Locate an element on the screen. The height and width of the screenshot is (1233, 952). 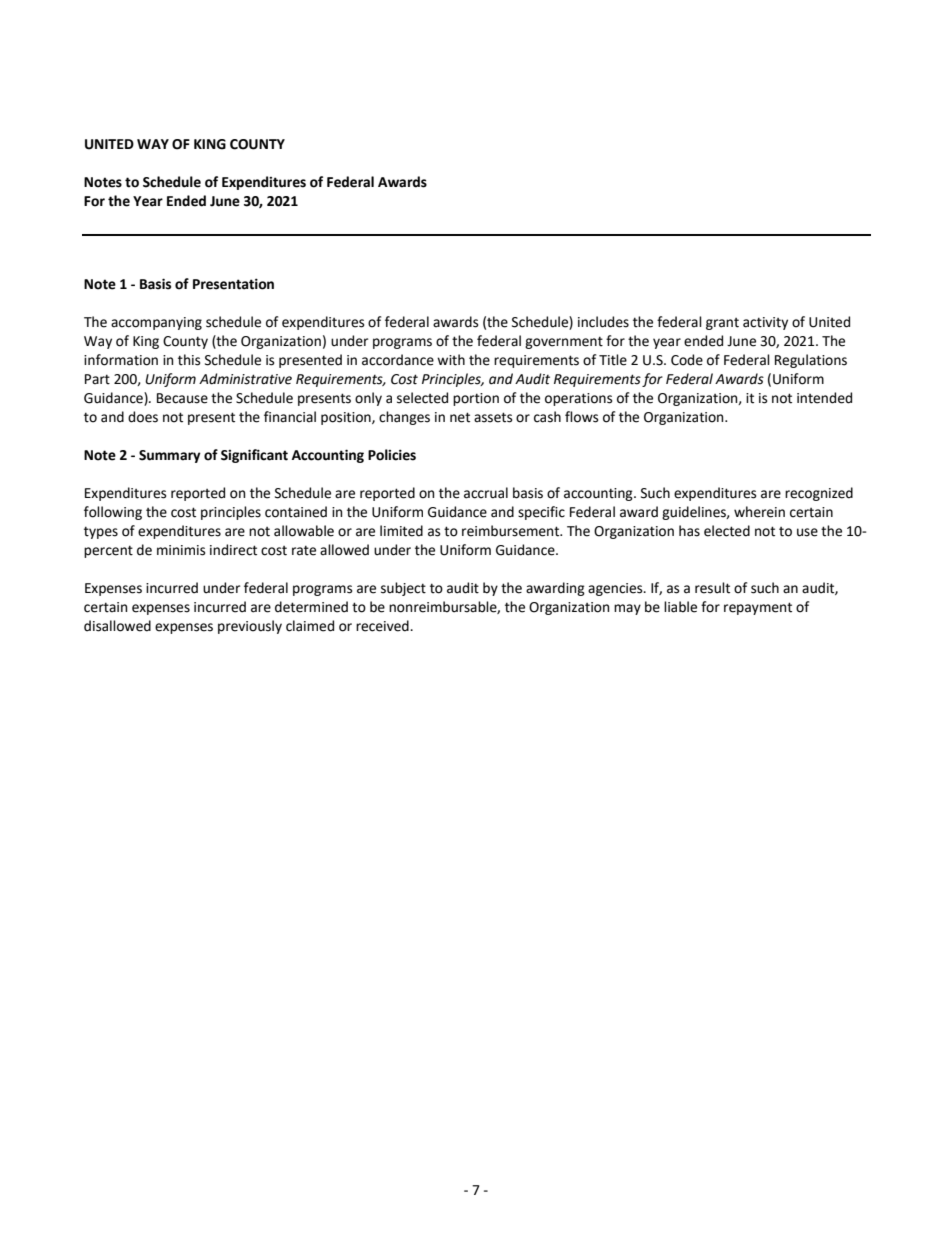
previously is located at coordinates (250, 627).
